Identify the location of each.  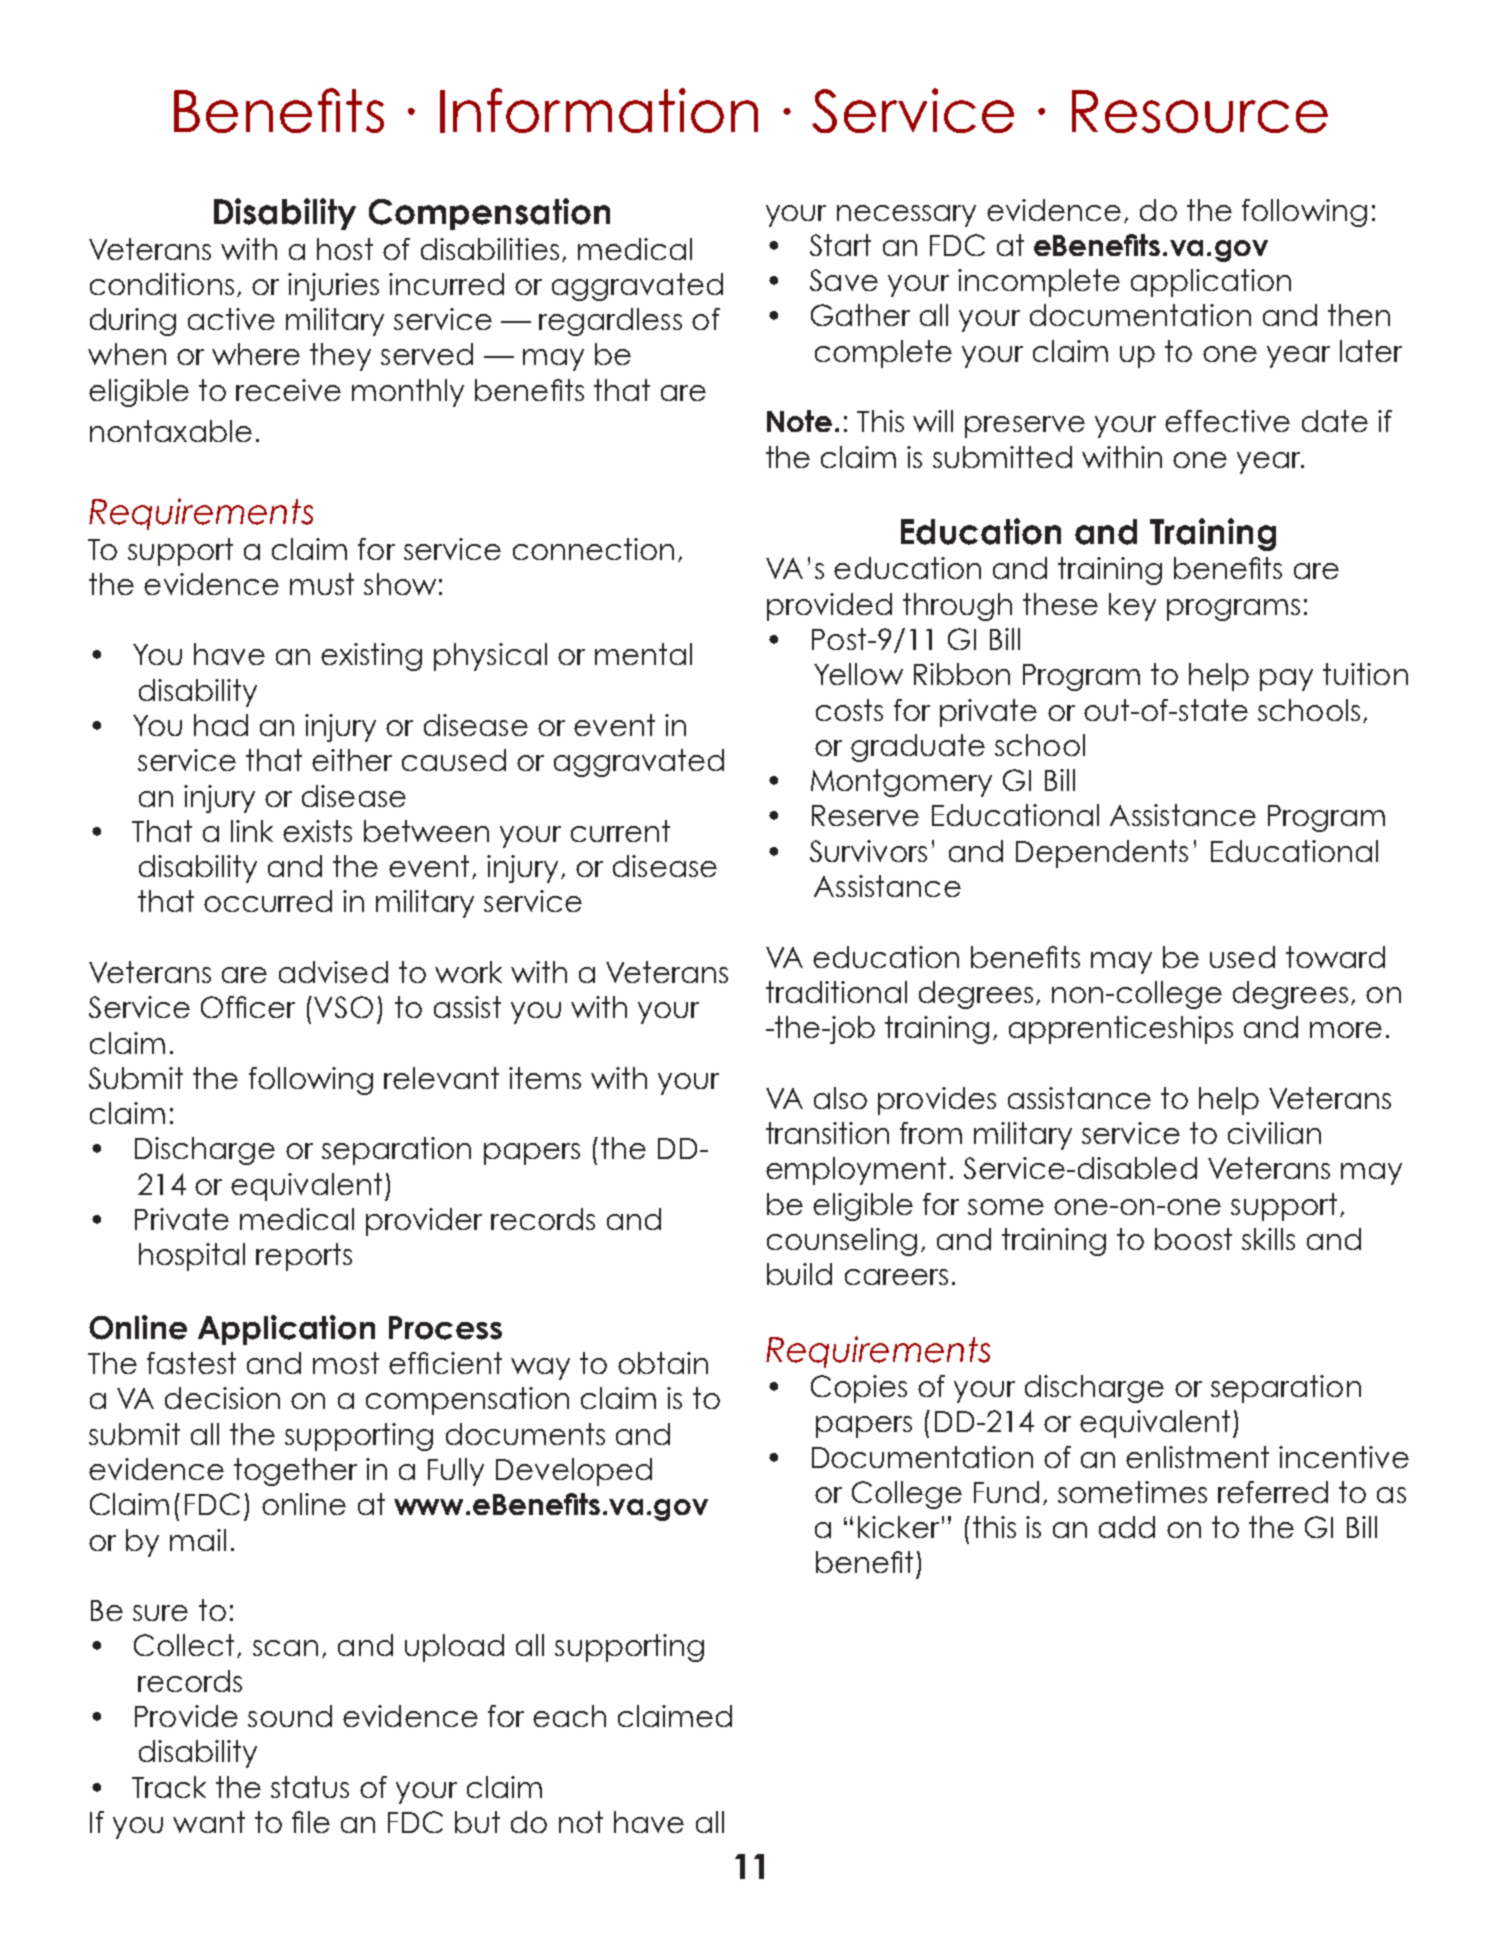
(569, 1716).
